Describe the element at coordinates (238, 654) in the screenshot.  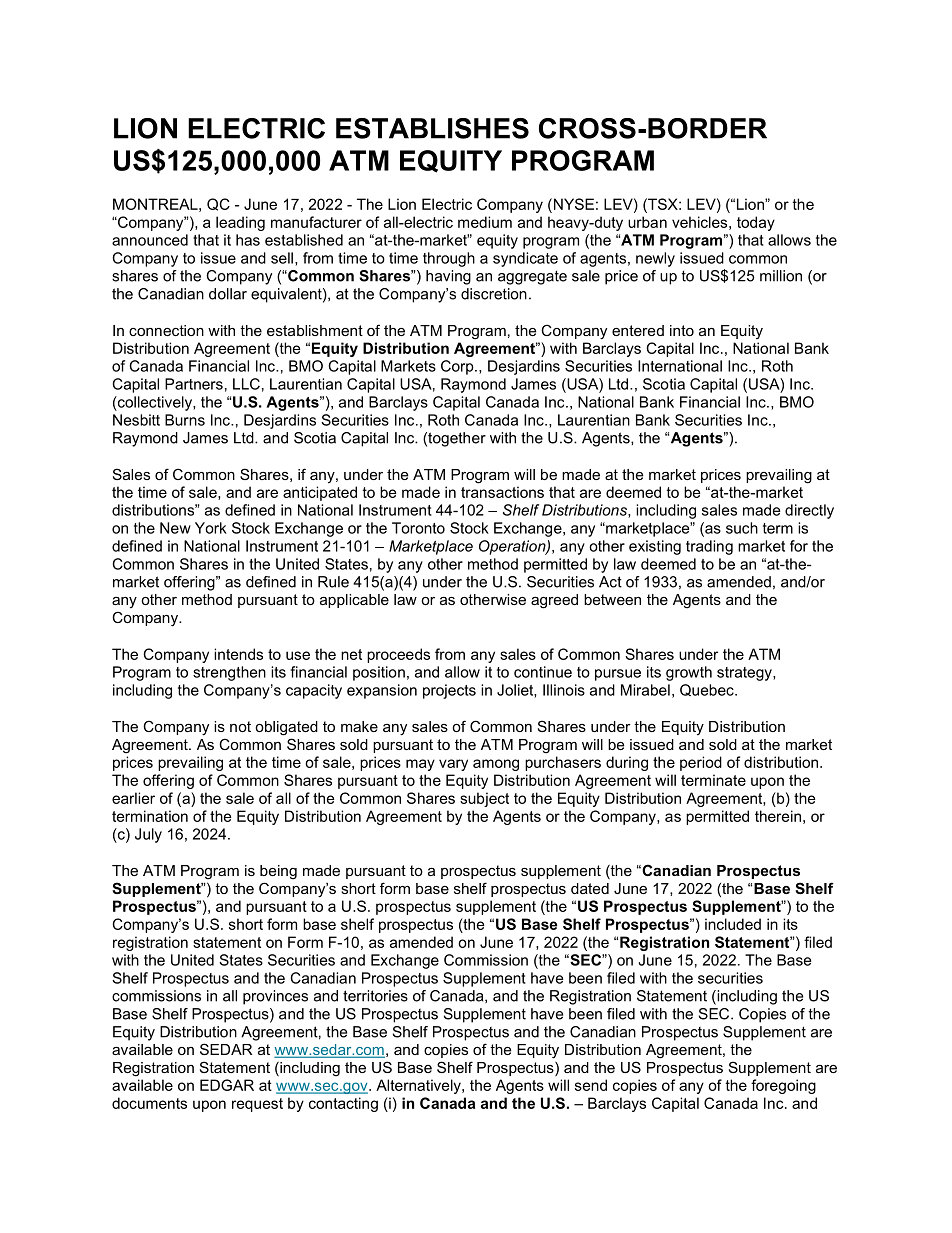
I see `intends` at that location.
